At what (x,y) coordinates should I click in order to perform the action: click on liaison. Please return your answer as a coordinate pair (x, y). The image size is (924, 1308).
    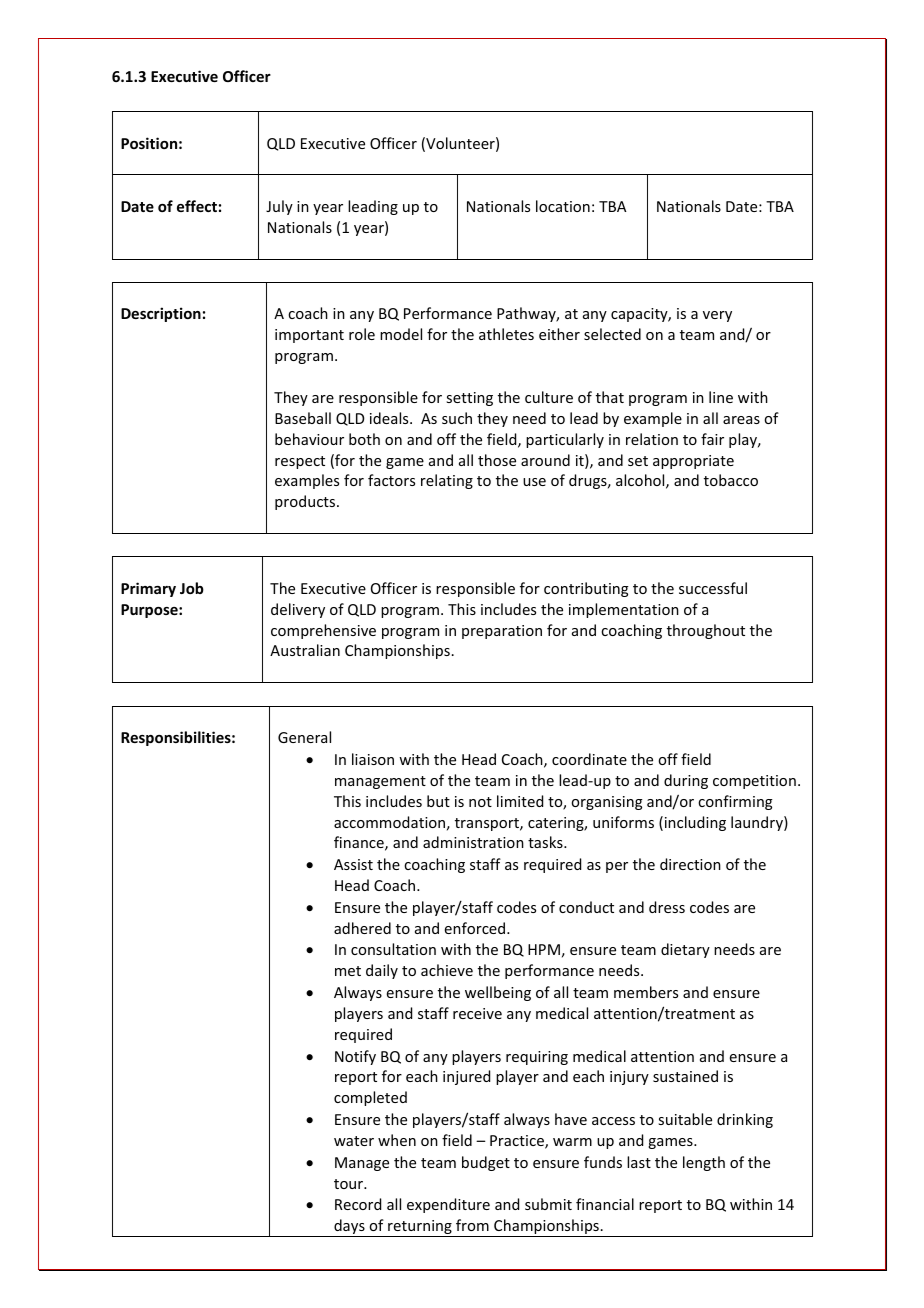
    Looking at the image, I should click on (373, 759).
